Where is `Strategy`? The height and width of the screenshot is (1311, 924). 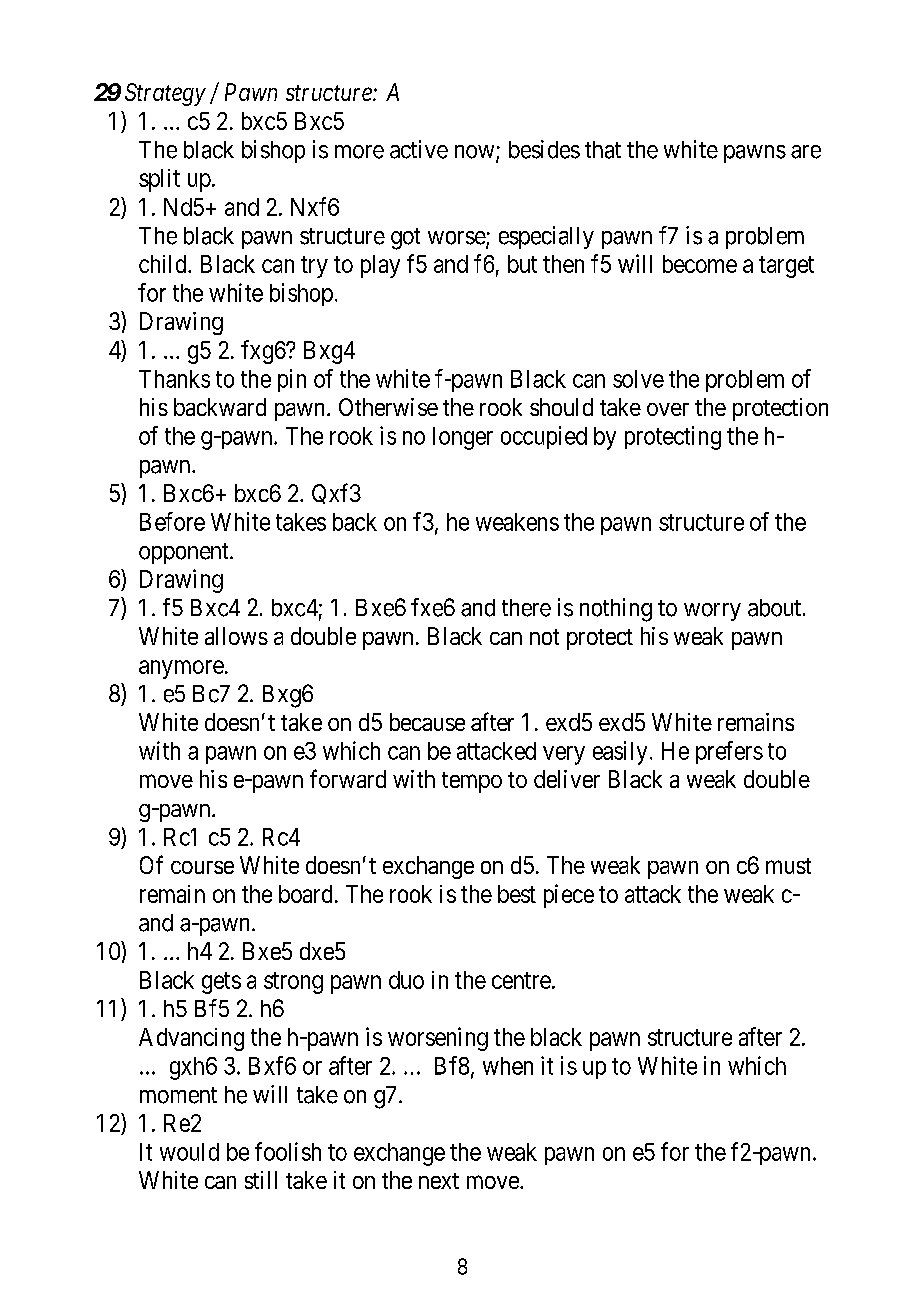 Strategy is located at coordinates (165, 94).
